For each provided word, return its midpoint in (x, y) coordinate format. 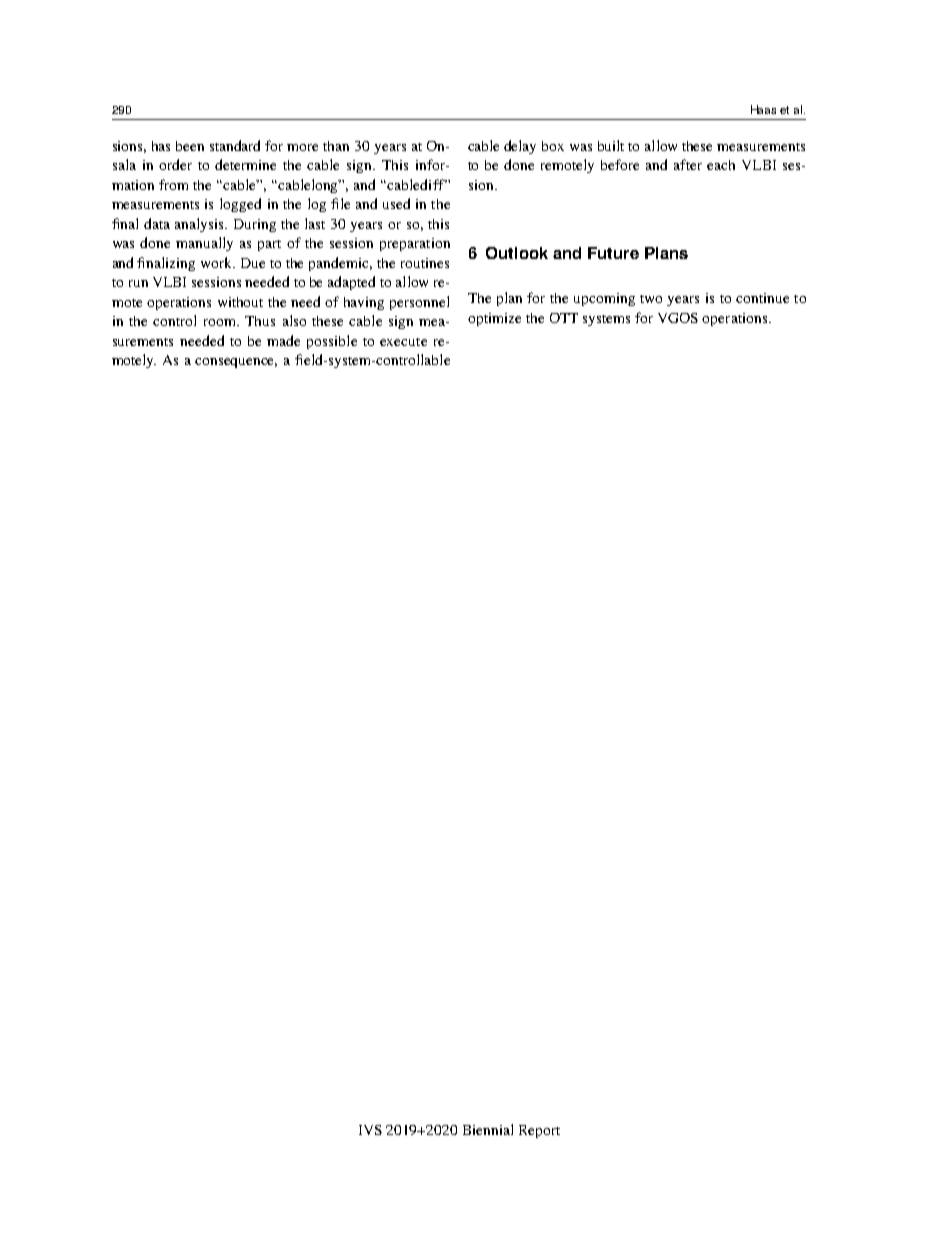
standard (235, 145)
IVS (370, 1130)
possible (332, 342)
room (221, 322)
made (283, 340)
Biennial (488, 1129)
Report (539, 1131)
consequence (236, 363)
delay (520, 147)
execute (403, 342)
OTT (564, 318)
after (688, 164)
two (651, 299)
